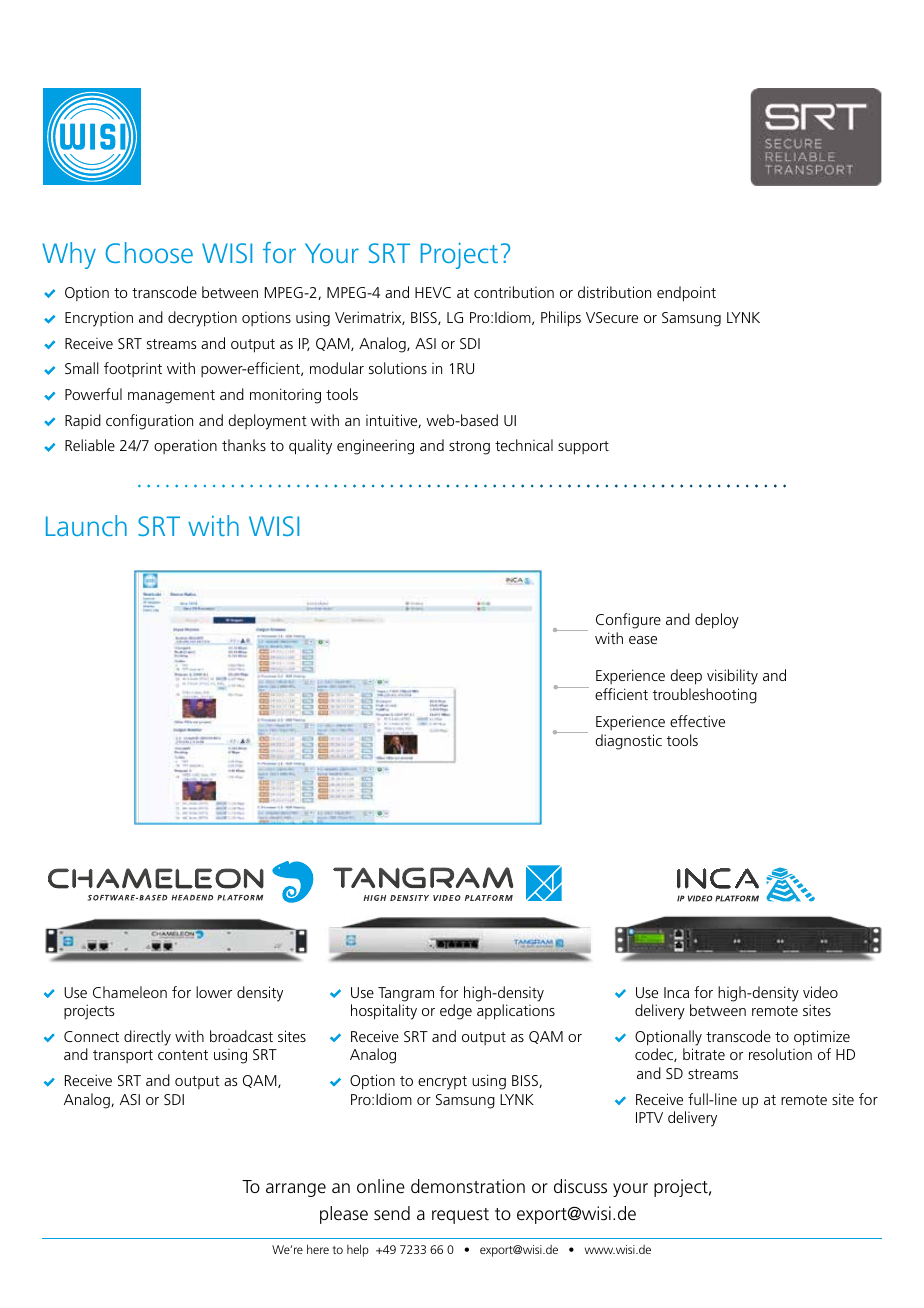  I want to click on effective, so click(697, 721).
